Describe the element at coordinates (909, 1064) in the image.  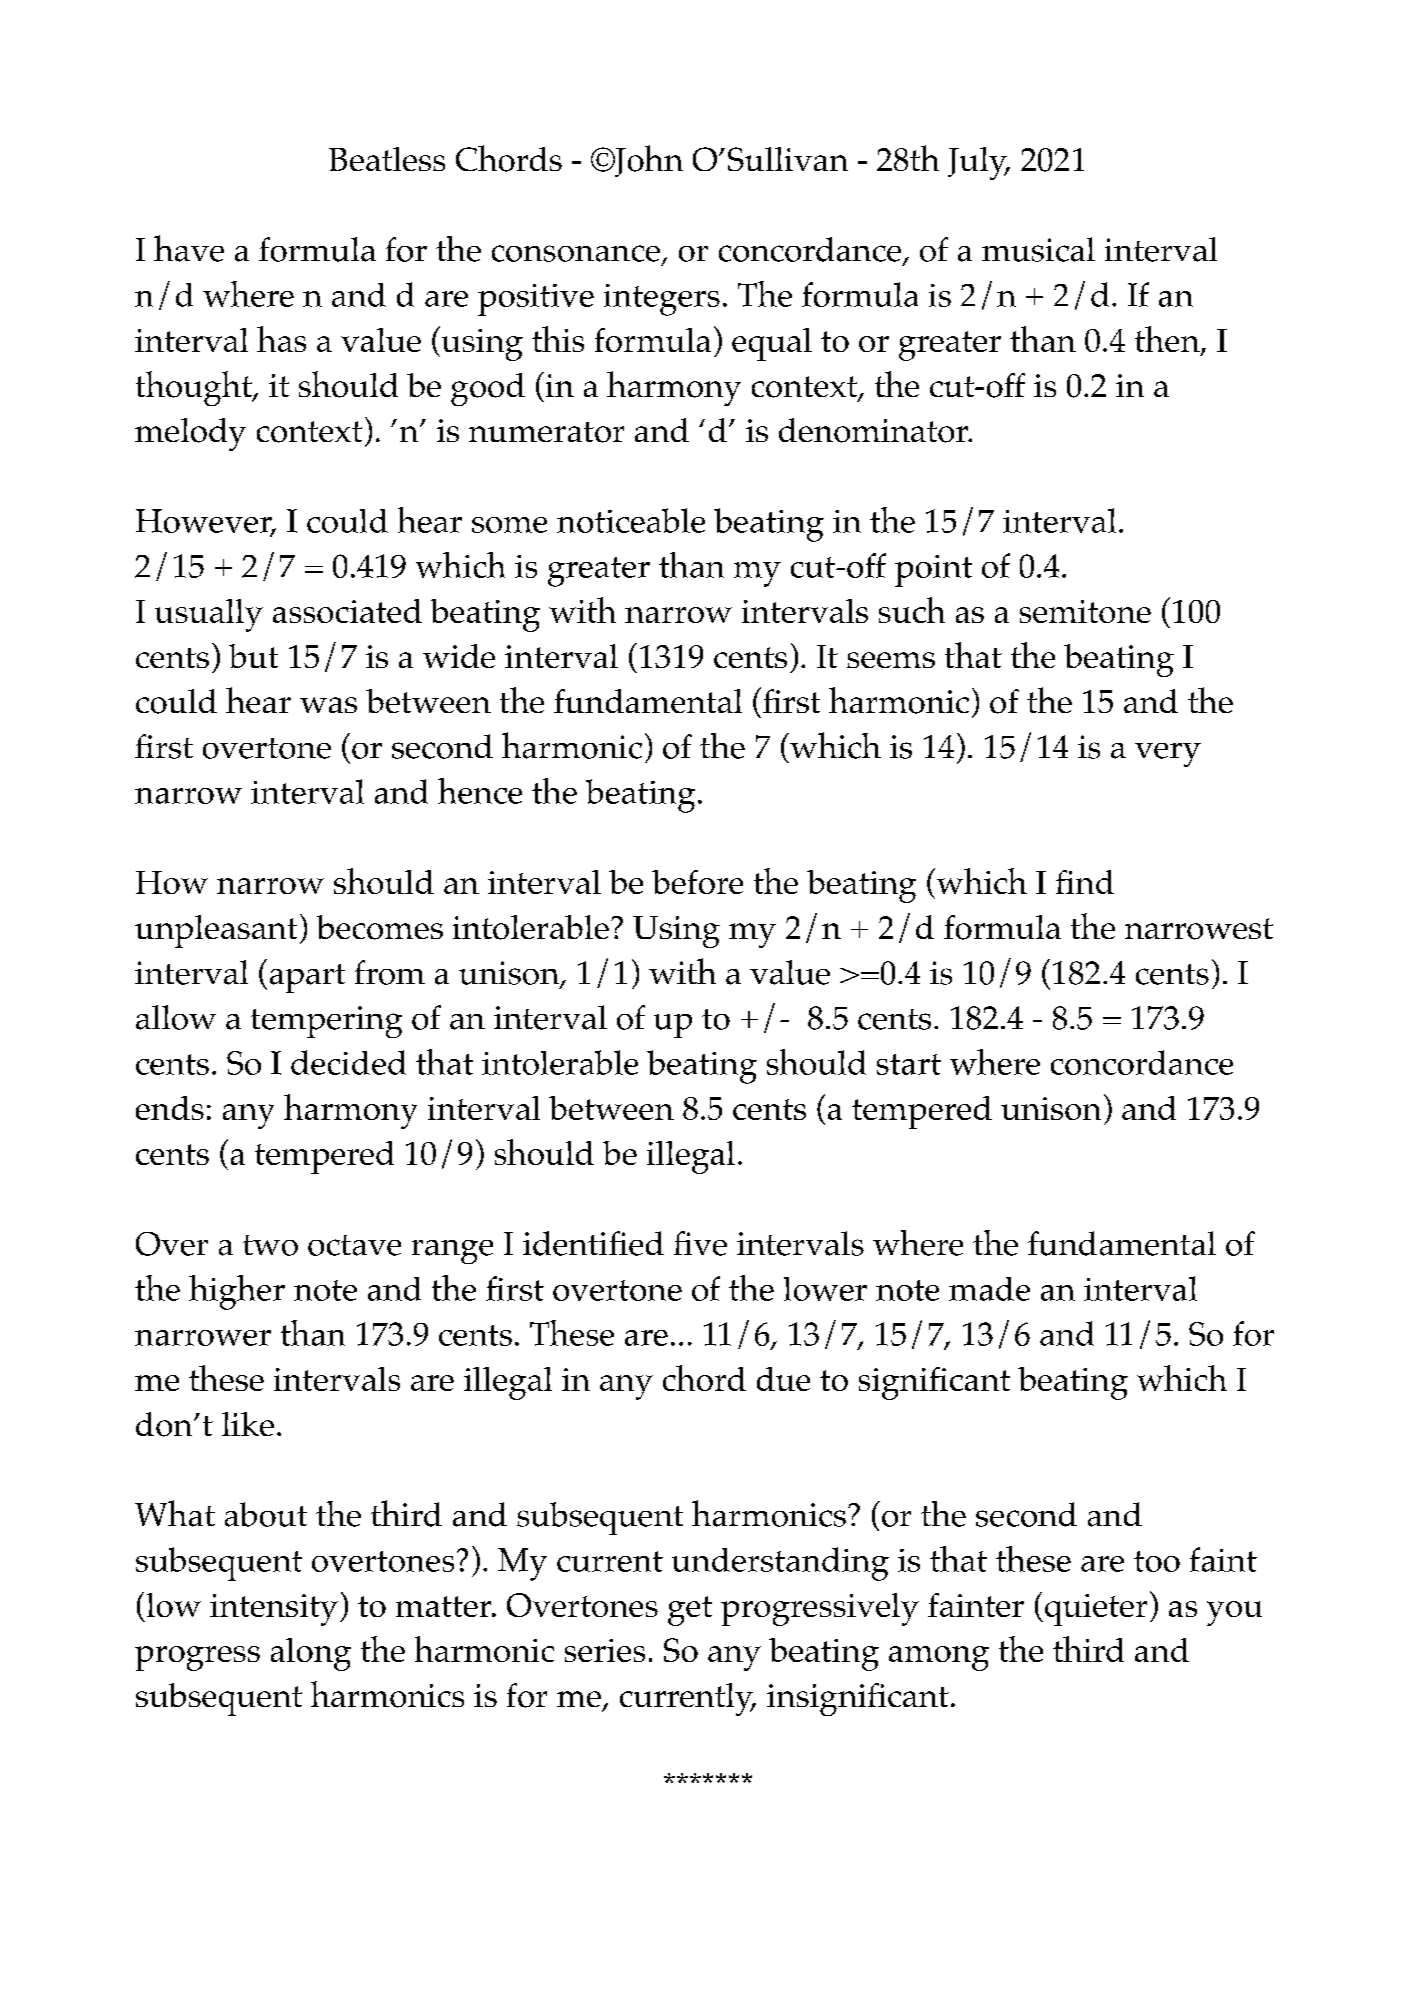
I see `start` at that location.
